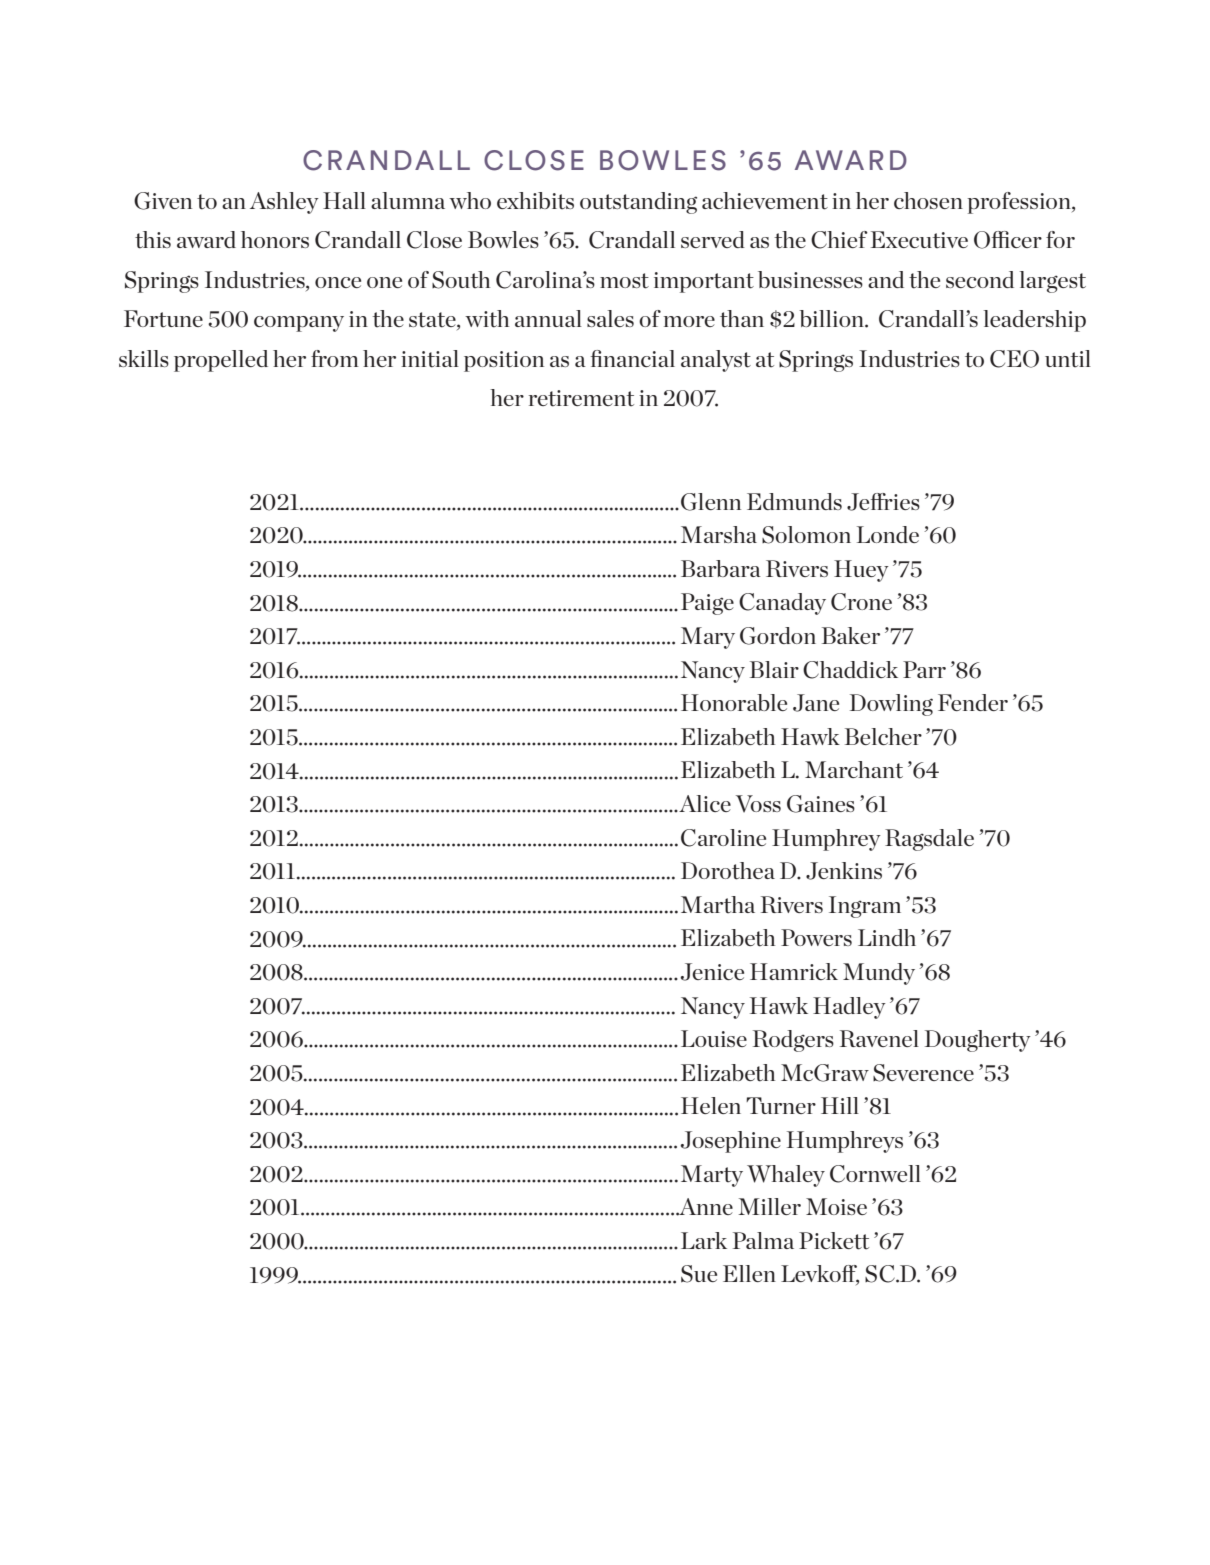 This page has width=1210, height=1565. What do you see at coordinates (973, 702) in the page?
I see `Fender` at bounding box center [973, 702].
